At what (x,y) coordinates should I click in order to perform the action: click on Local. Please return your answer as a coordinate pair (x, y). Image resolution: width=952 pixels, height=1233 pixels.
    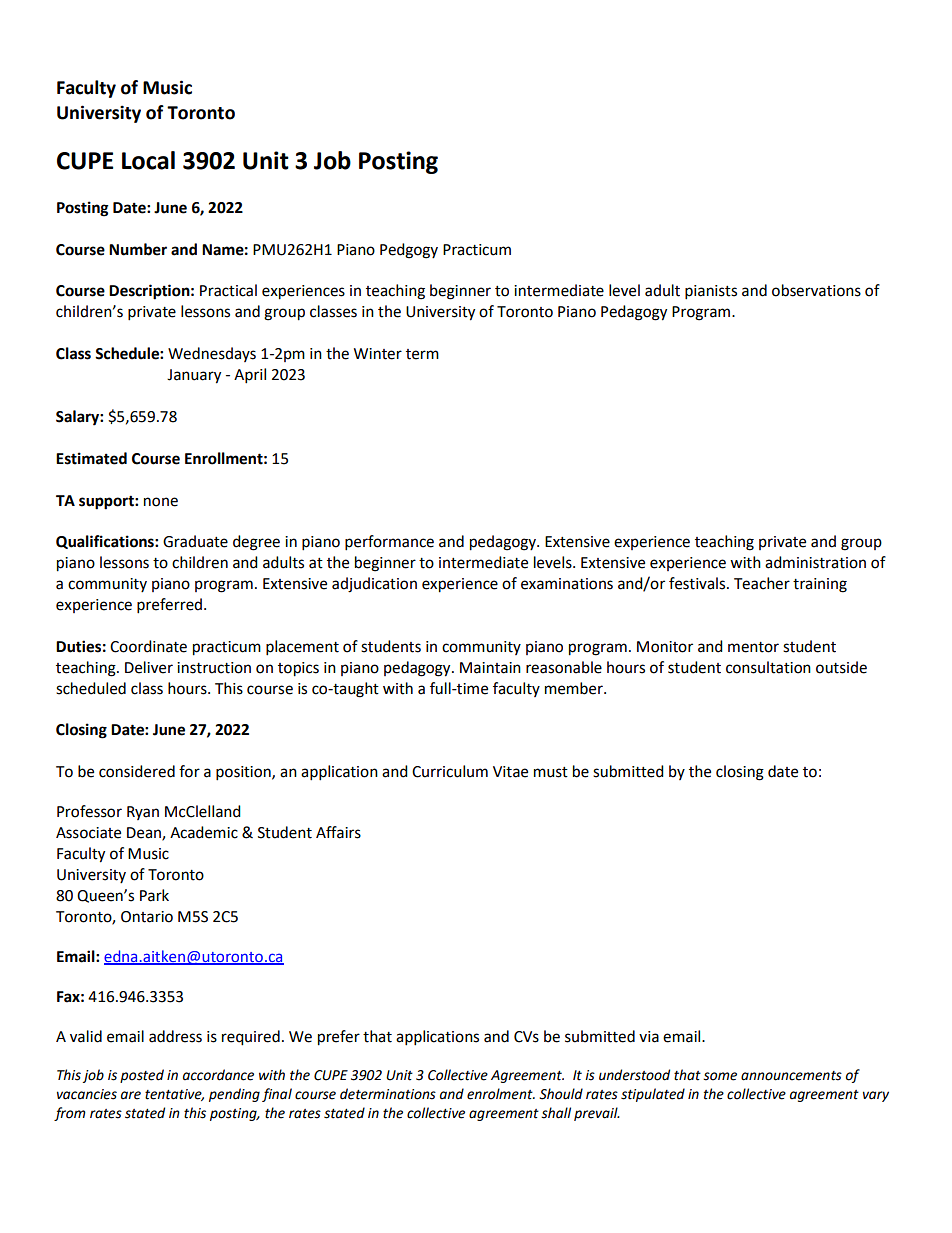
    Looking at the image, I should click on (148, 160).
